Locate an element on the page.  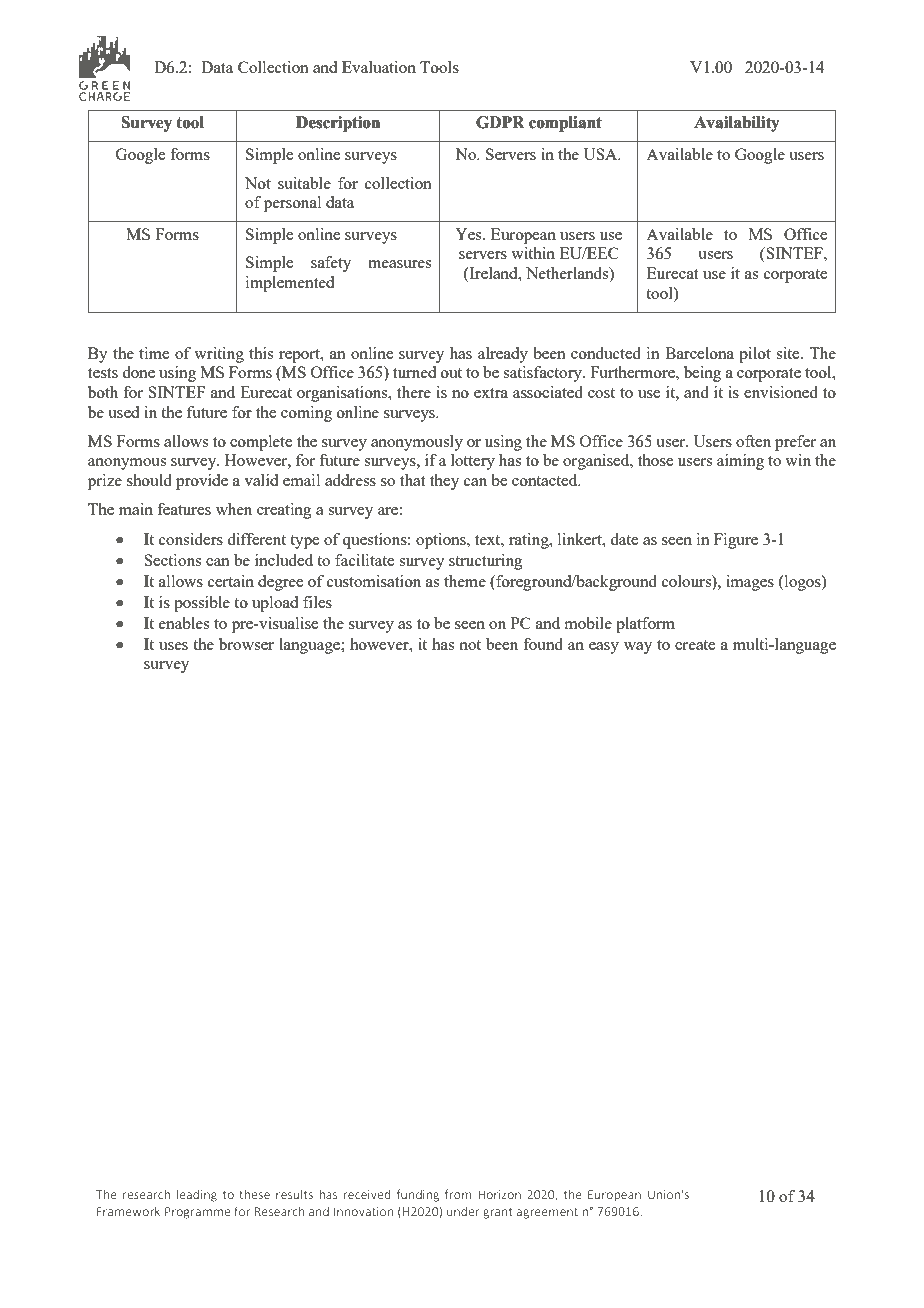
Availability is located at coordinates (736, 124).
